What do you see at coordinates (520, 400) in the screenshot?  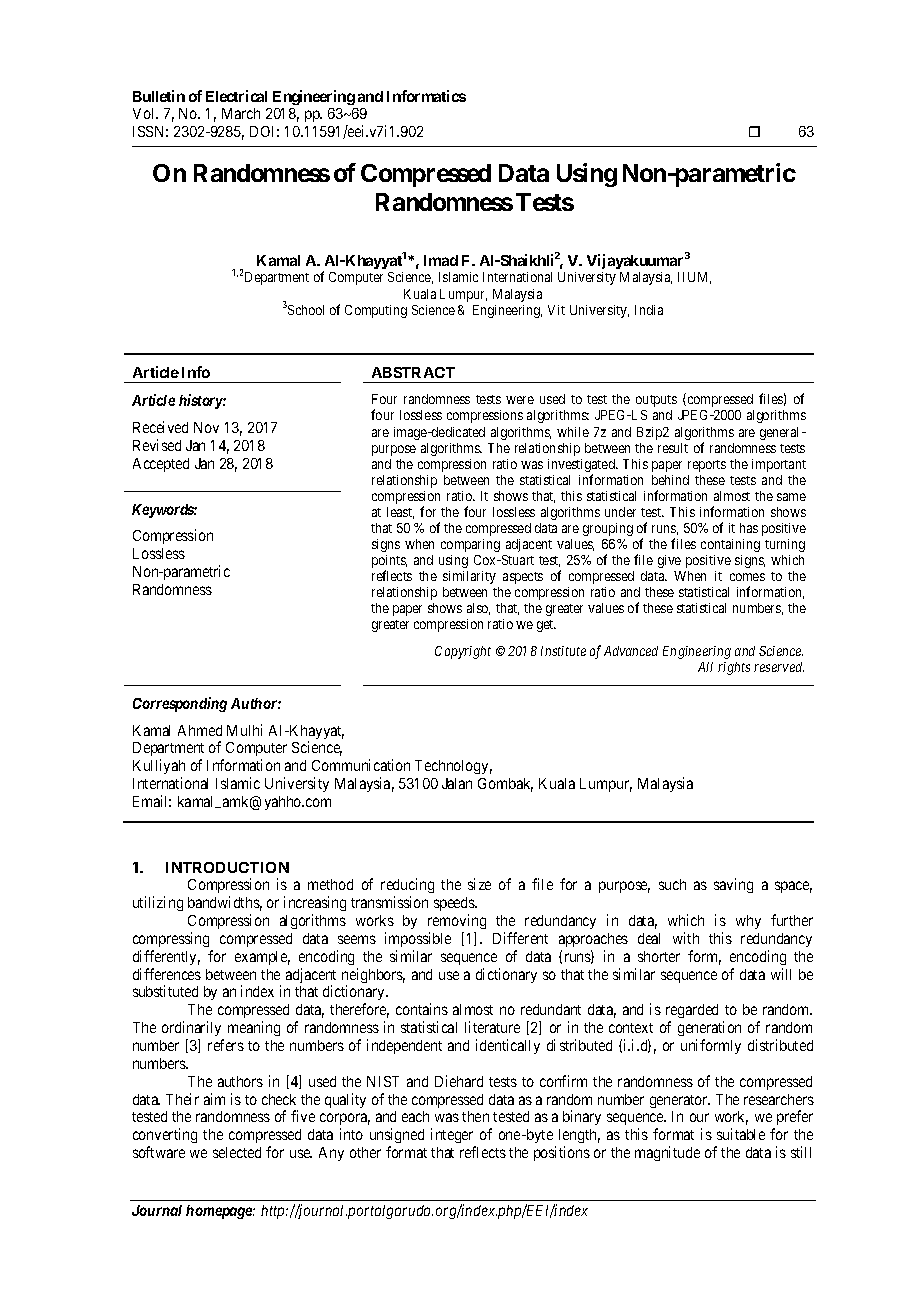 I see `were` at bounding box center [520, 400].
